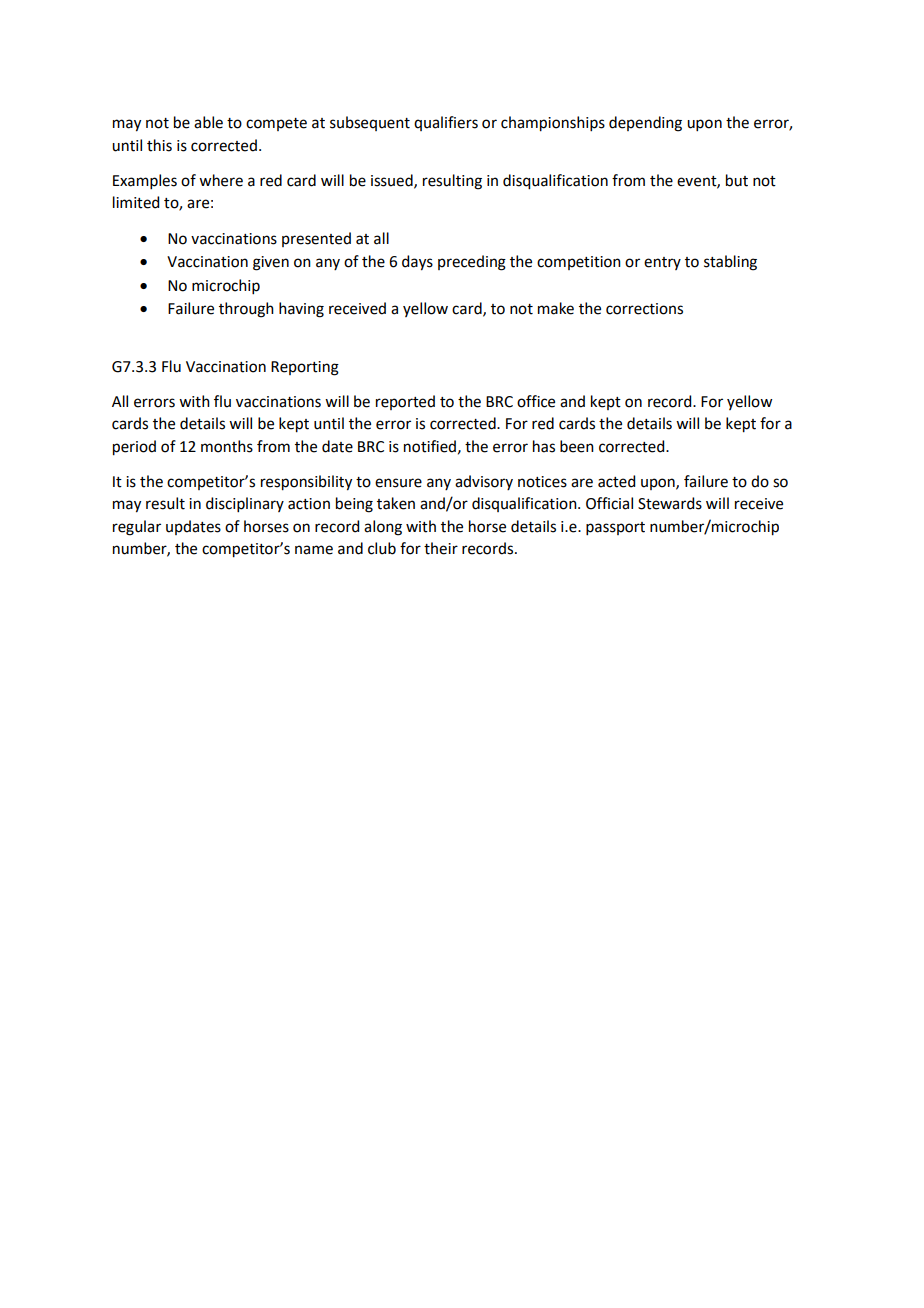  What do you see at coordinates (208, 122) in the screenshot?
I see `able` at bounding box center [208, 122].
